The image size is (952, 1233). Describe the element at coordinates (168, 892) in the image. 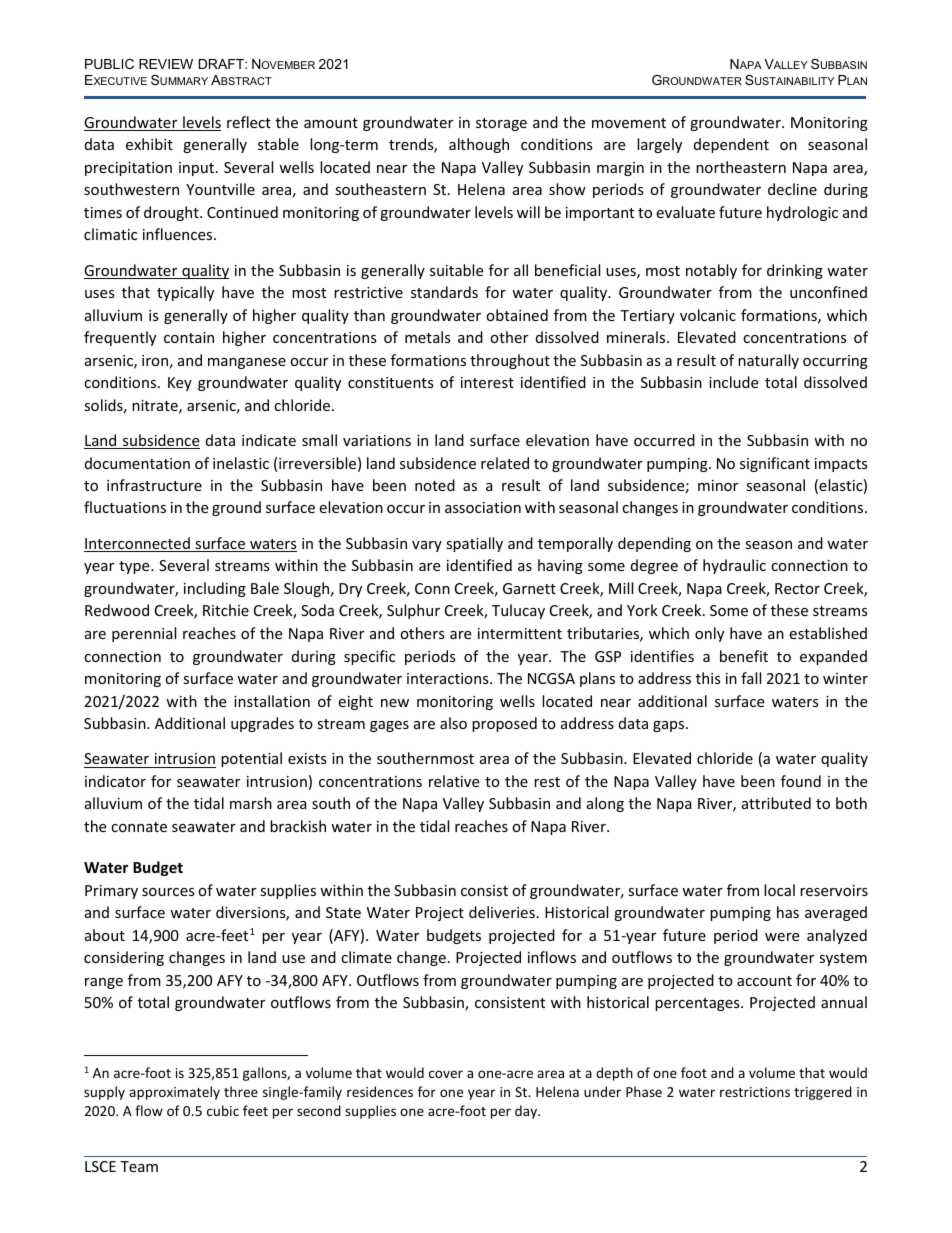

I see `sources` at that location.
